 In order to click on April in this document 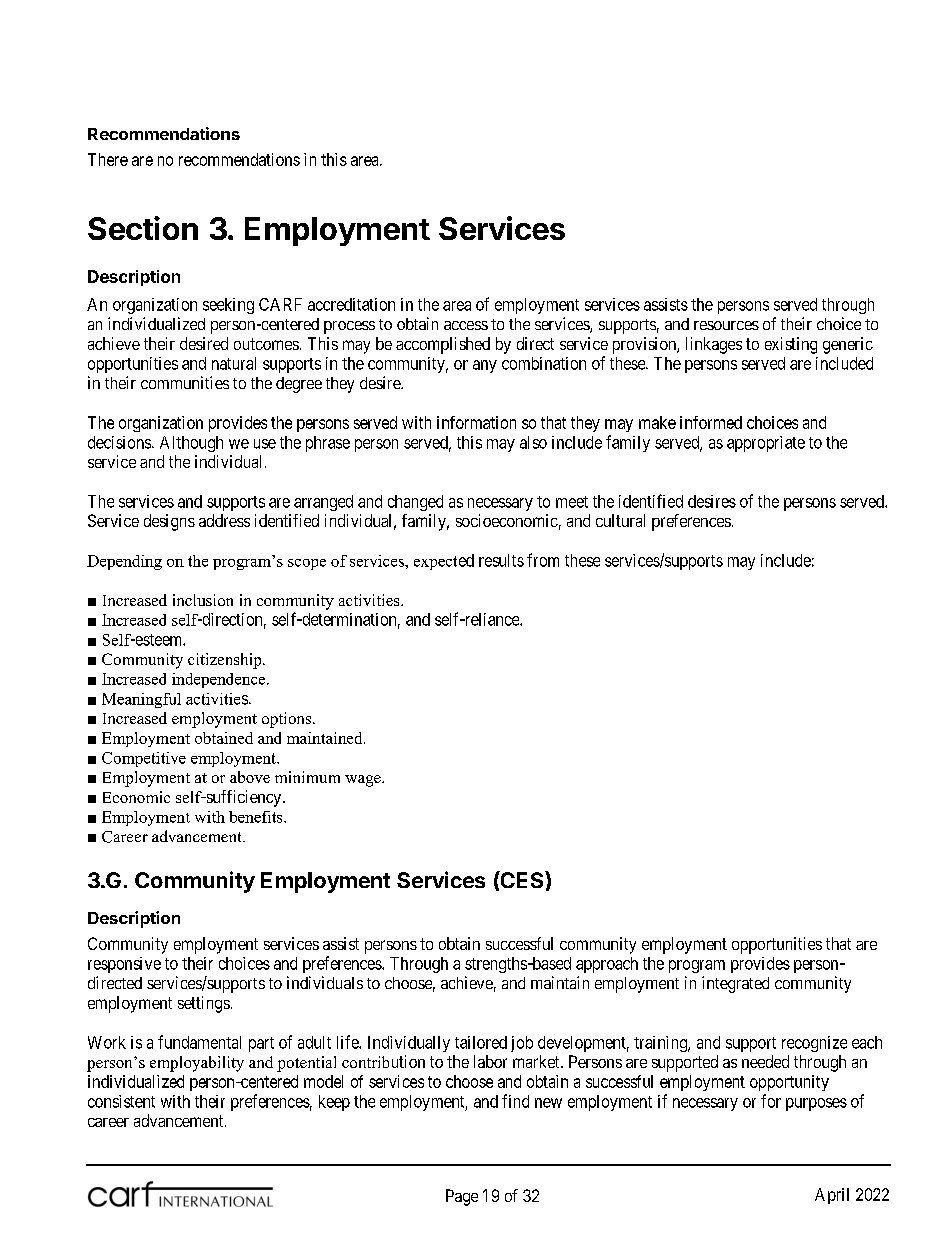, I will do `click(832, 1196)`.
